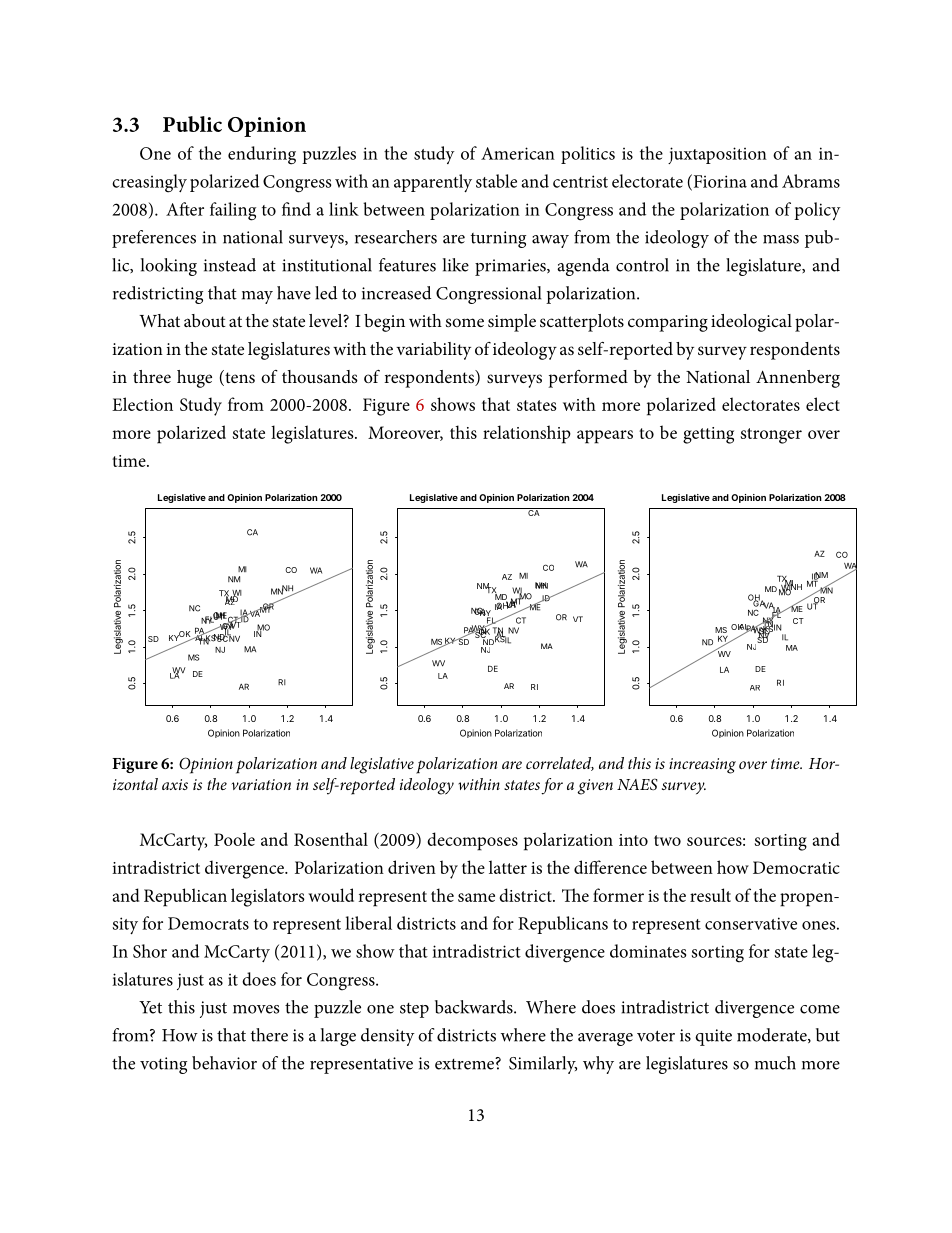 This document has height=1233, width=952. Describe the element at coordinates (560, 764) in the document. I see `correlated` at that location.
